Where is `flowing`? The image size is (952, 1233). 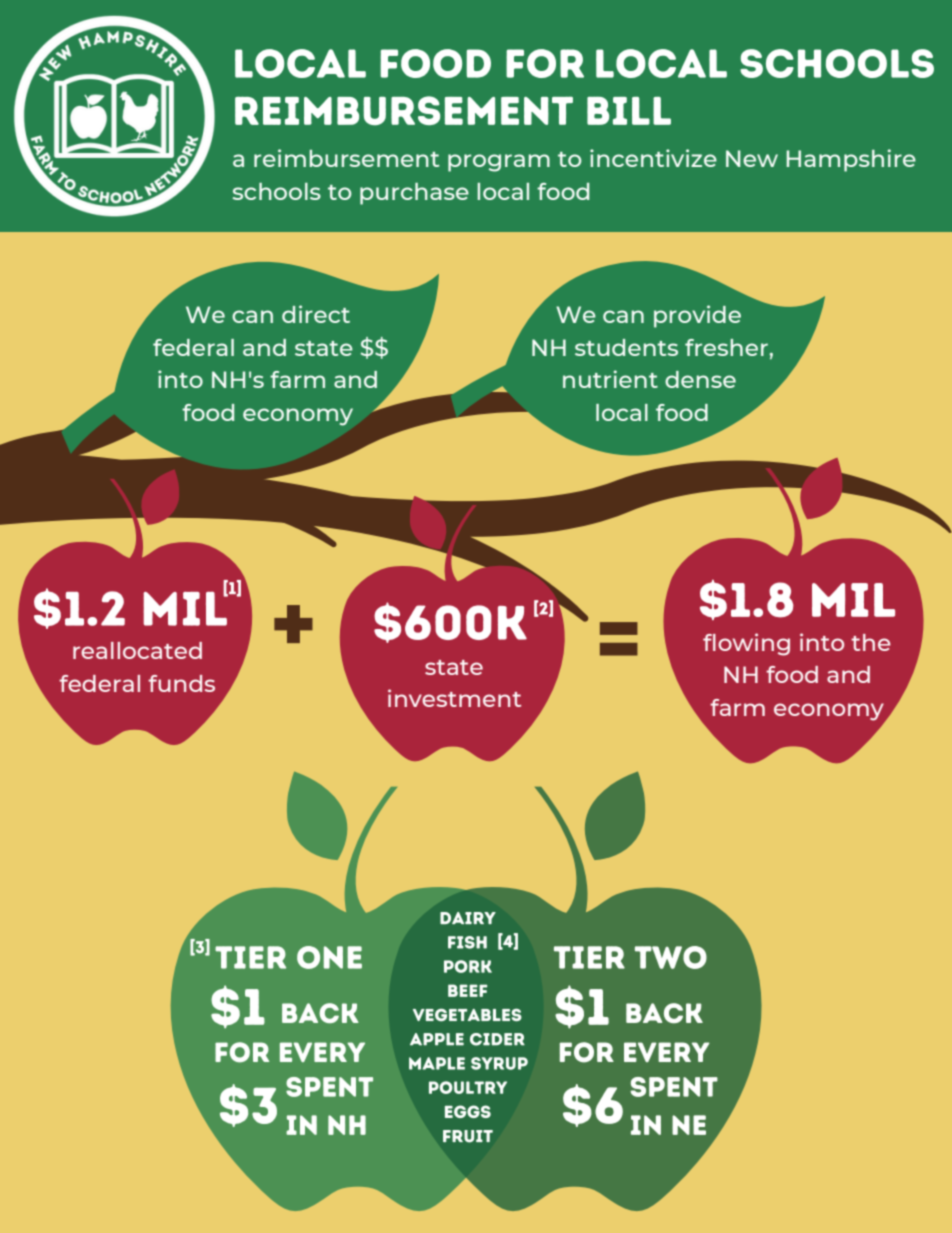 flowing is located at coordinates (746, 644).
